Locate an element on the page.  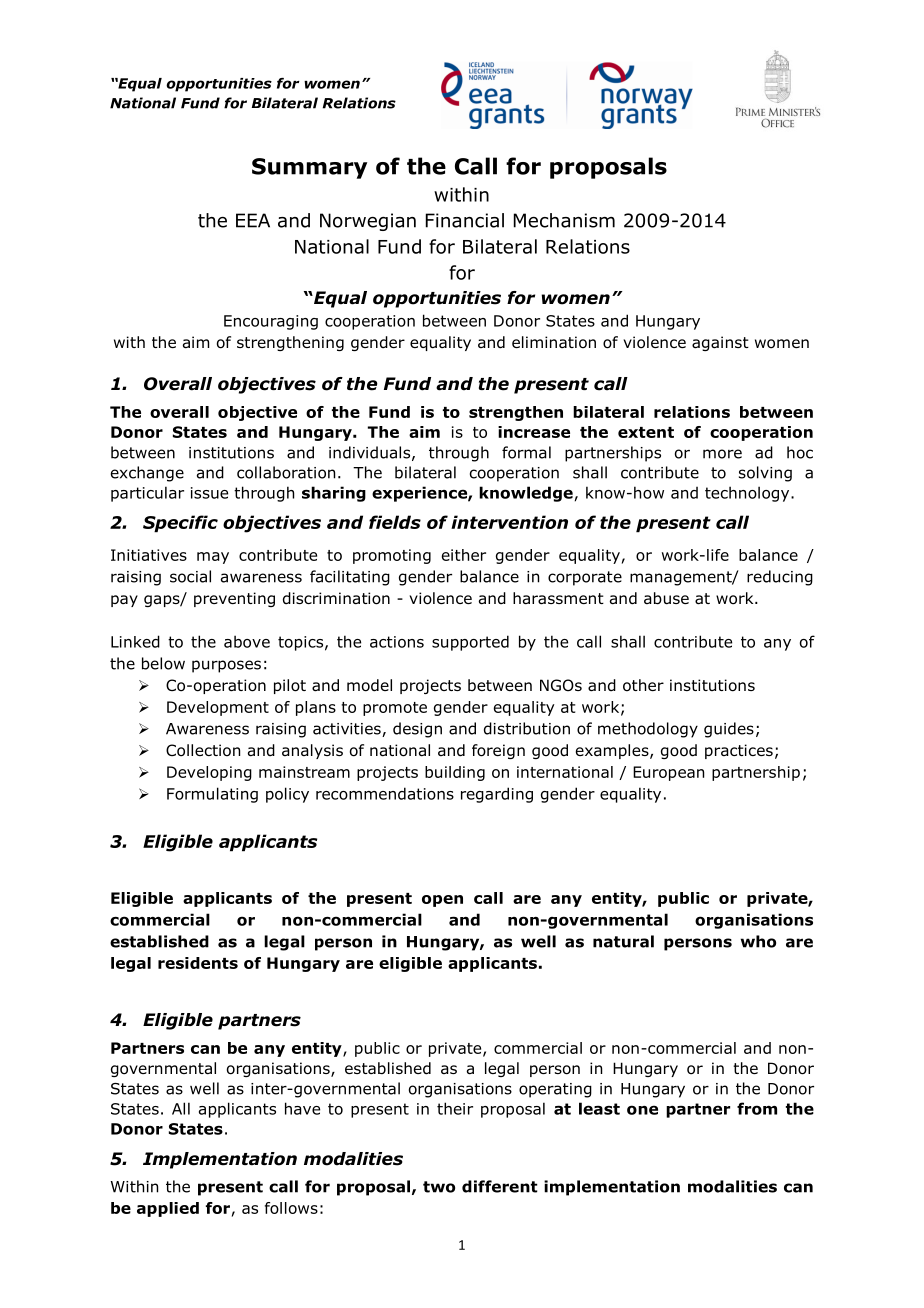
applied is located at coordinates (168, 1209).
